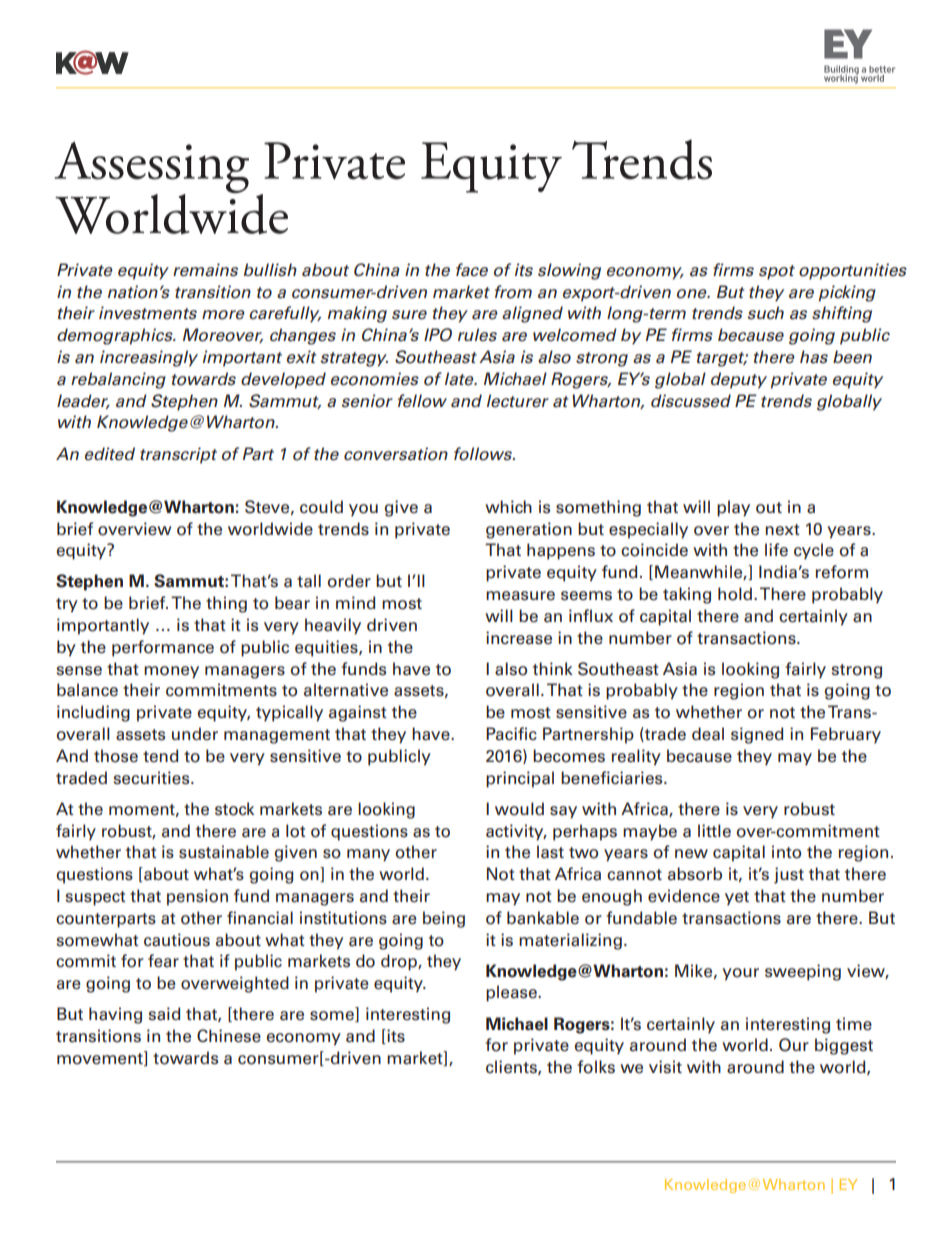 This page has width=952, height=1233. What do you see at coordinates (512, 993) in the page?
I see `please` at bounding box center [512, 993].
